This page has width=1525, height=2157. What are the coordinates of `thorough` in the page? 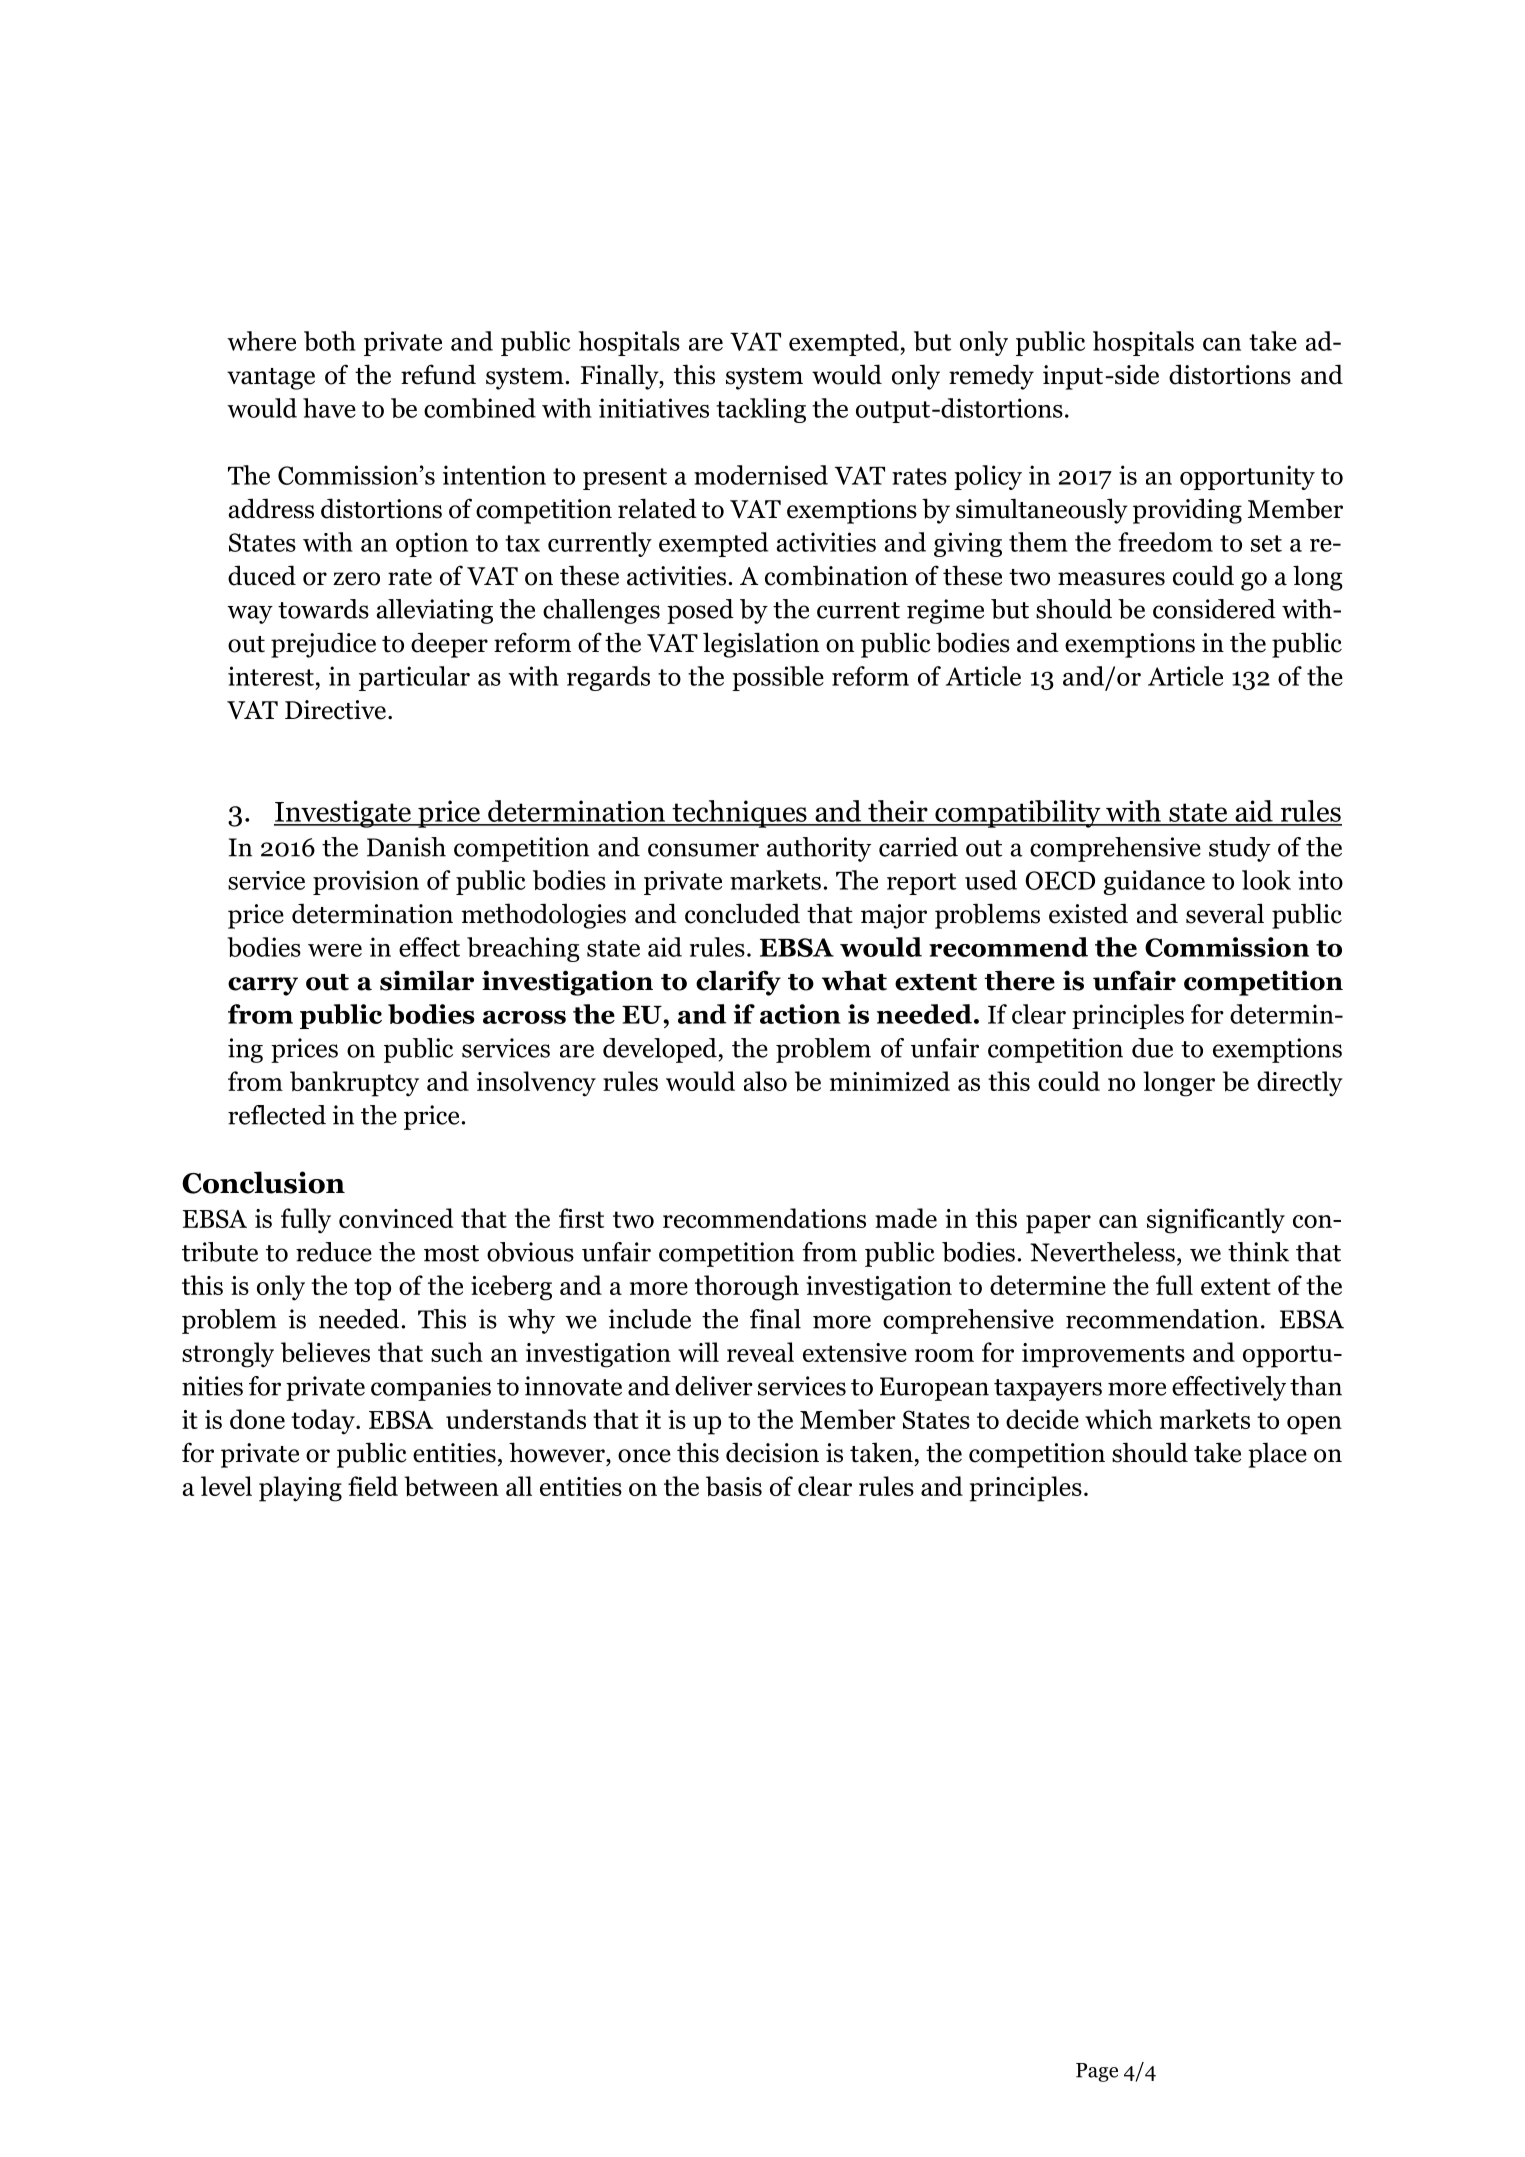 It's located at (747, 1288).
